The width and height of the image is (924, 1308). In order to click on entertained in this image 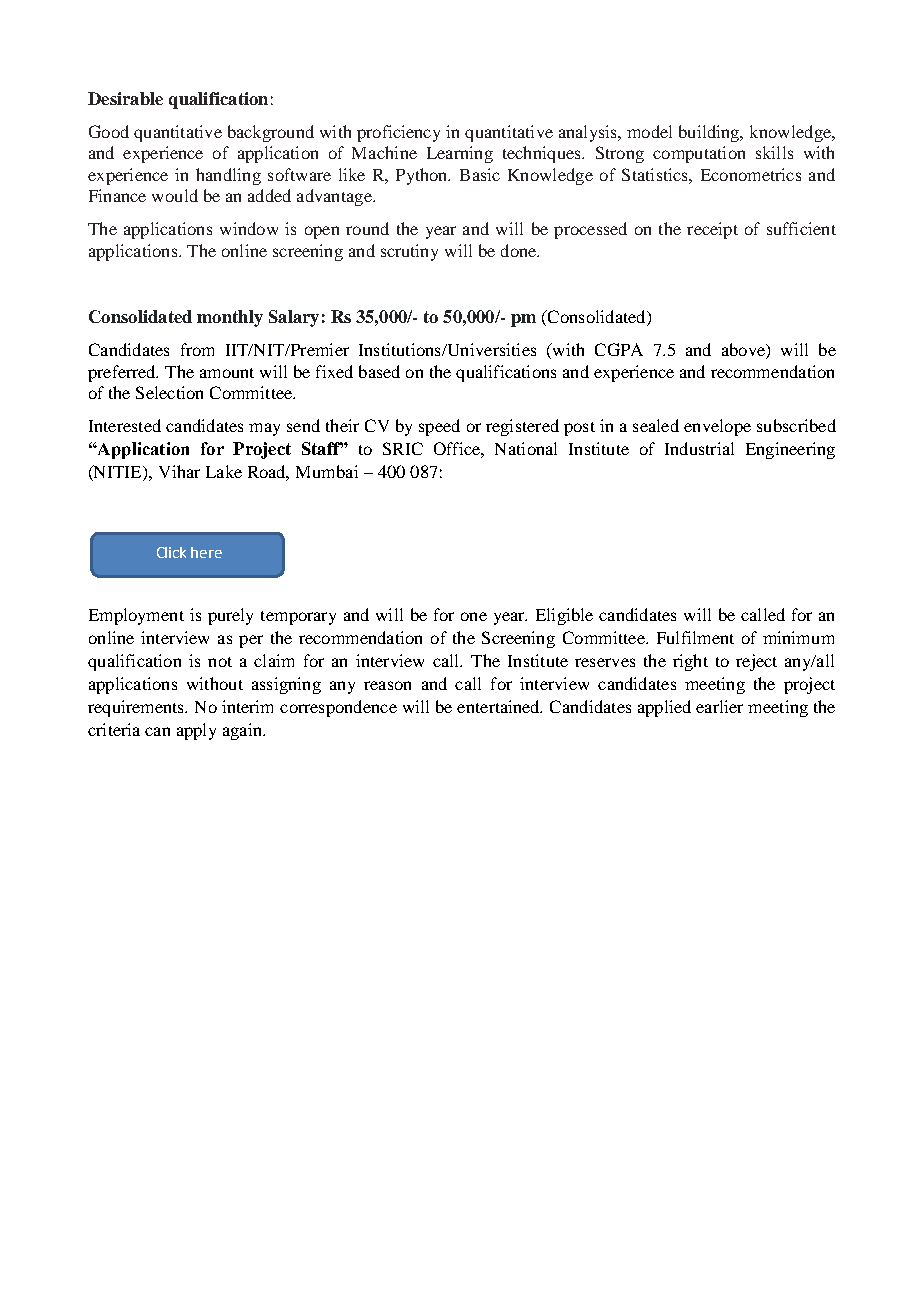, I will do `click(499, 706)`.
